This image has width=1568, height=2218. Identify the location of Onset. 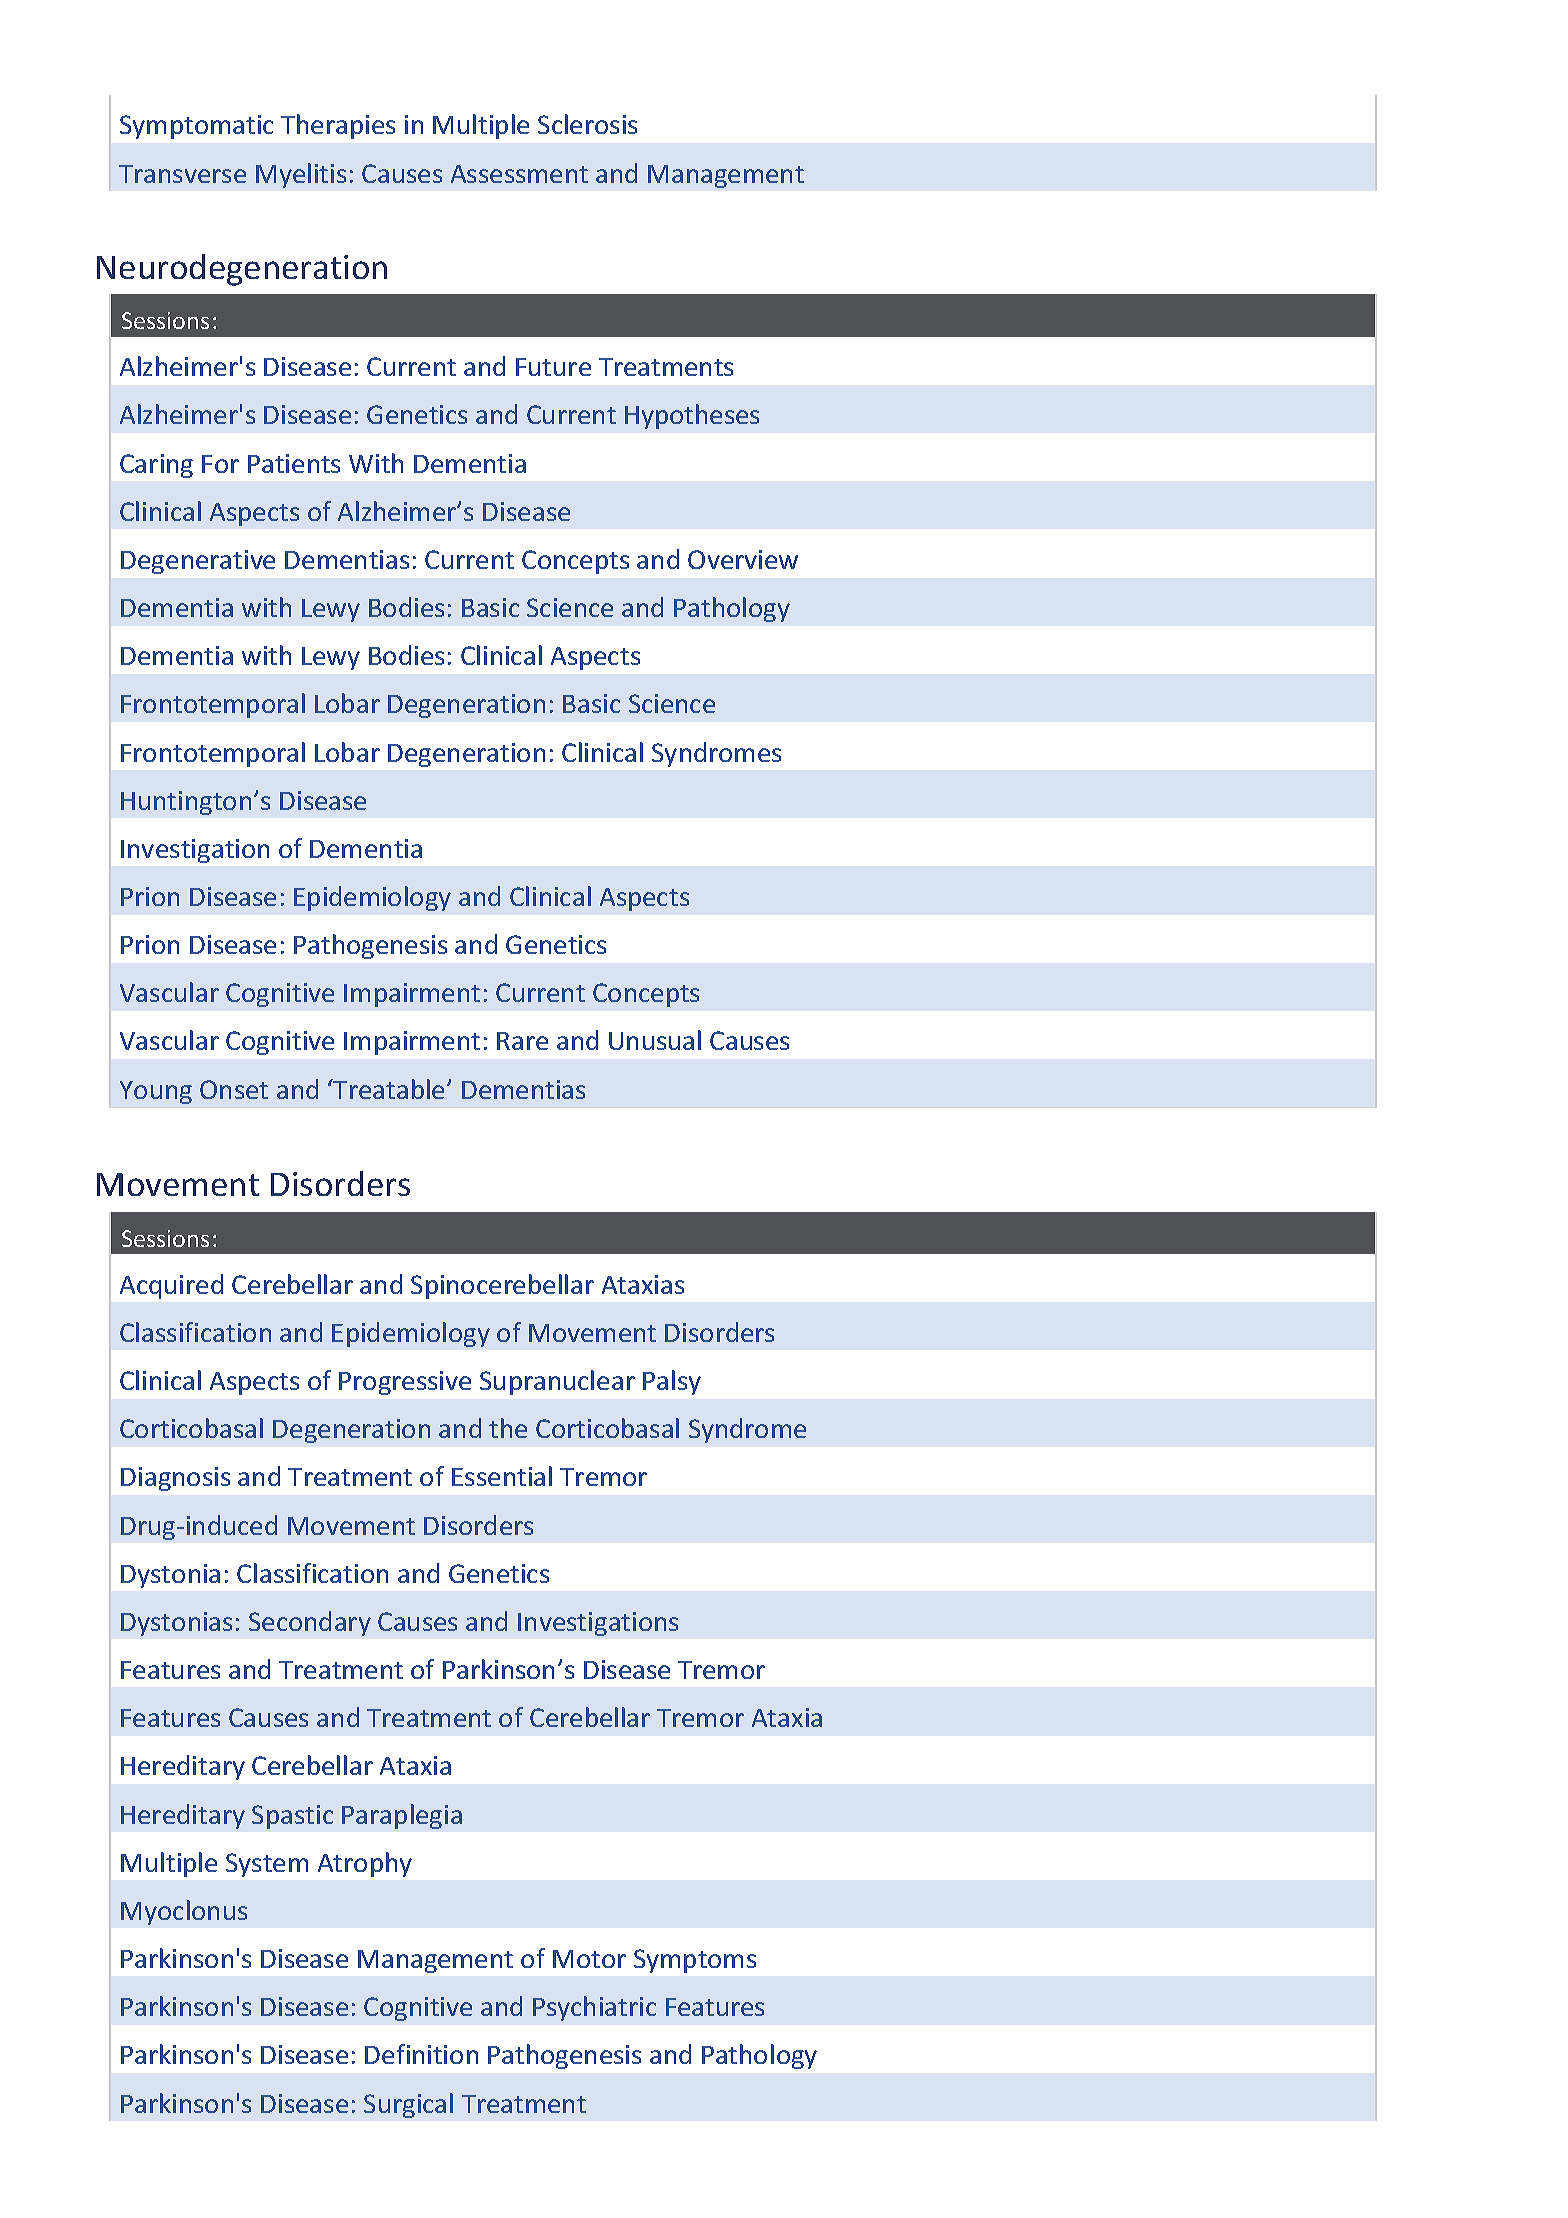
(234, 1089).
